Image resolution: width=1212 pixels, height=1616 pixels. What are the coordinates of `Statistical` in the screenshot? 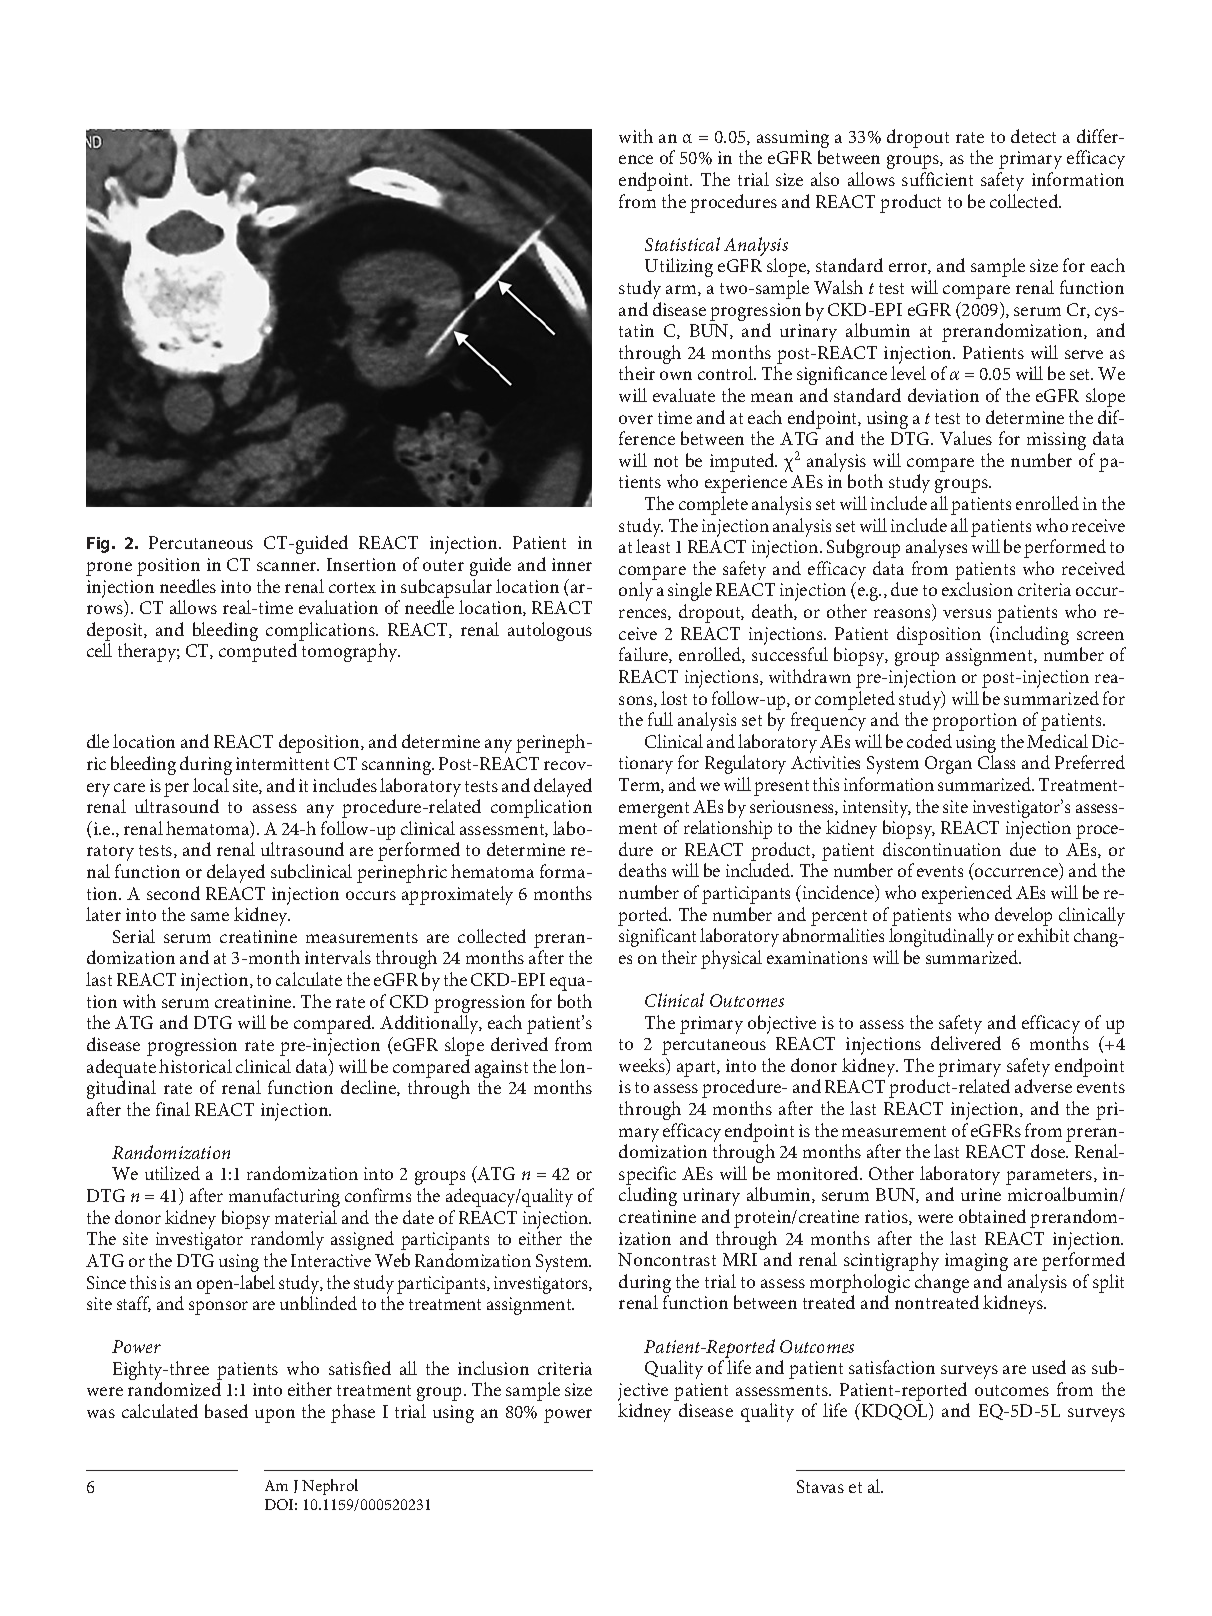 It's located at (682, 244).
